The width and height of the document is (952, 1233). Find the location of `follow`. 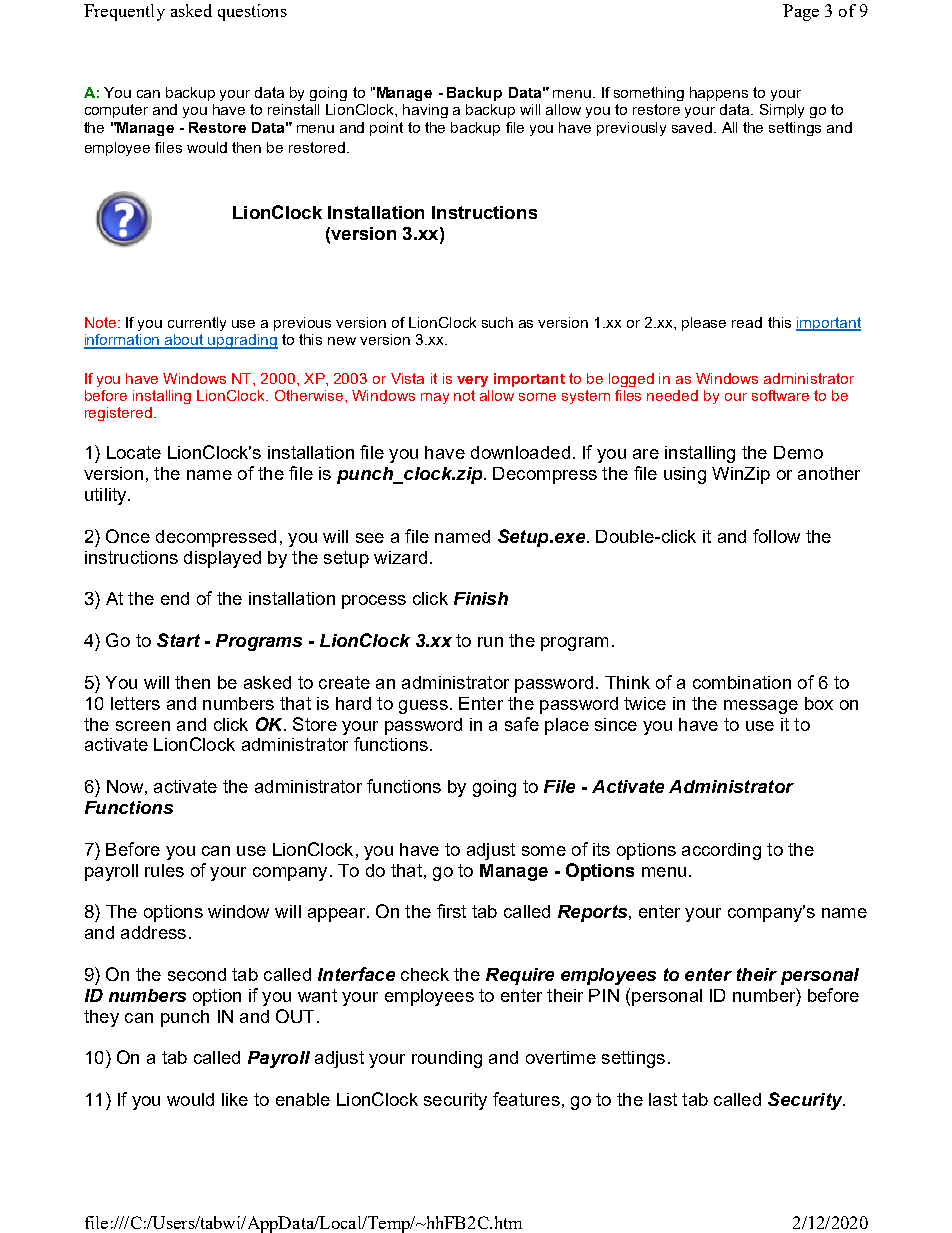

follow is located at coordinates (776, 536).
